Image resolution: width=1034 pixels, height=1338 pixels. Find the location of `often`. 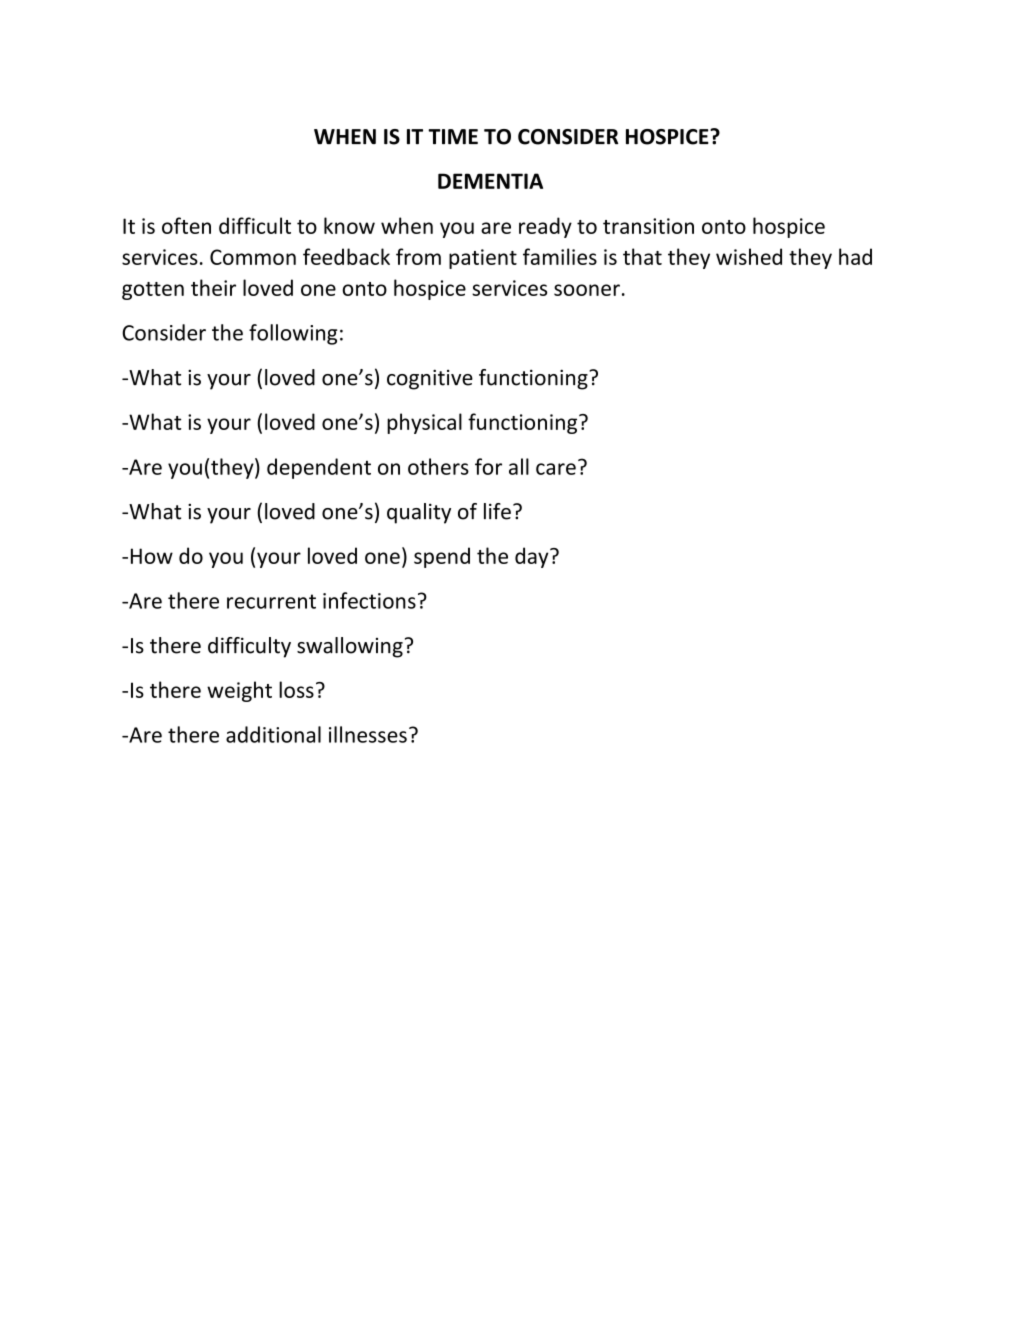

often is located at coordinates (186, 225).
